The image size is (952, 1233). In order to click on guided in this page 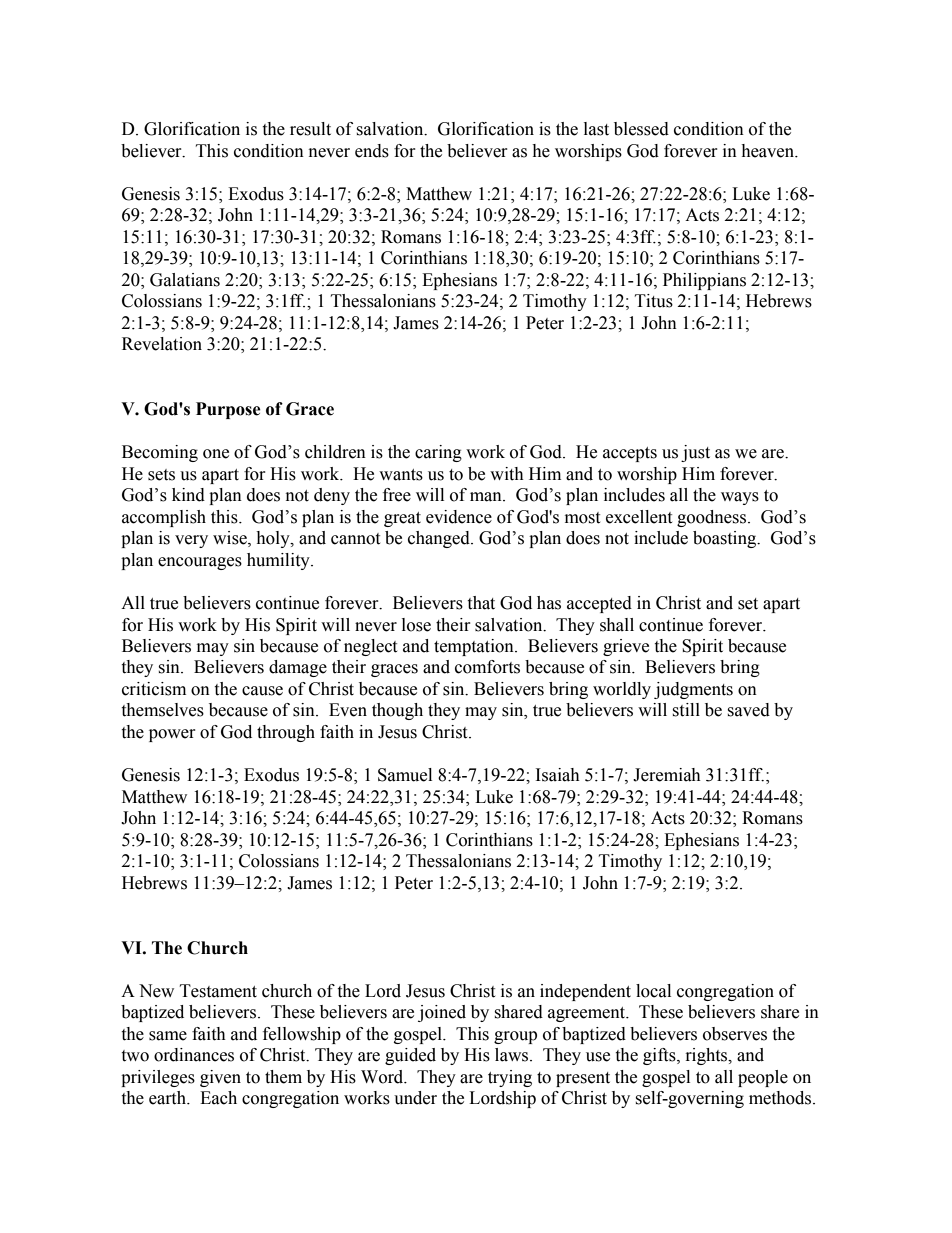, I will do `click(410, 1056)`.
